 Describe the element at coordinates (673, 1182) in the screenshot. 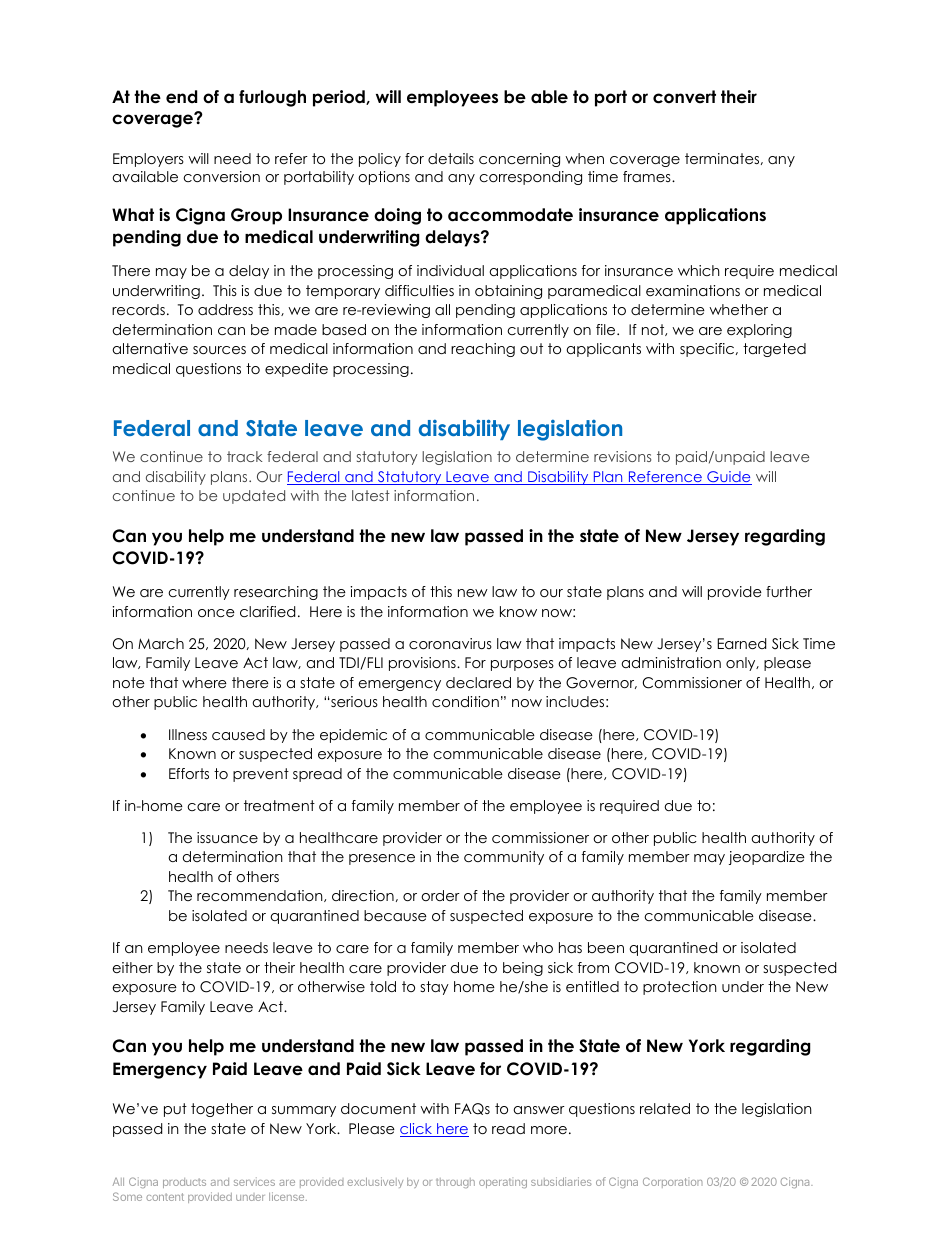

I see `Corporation` at that location.
